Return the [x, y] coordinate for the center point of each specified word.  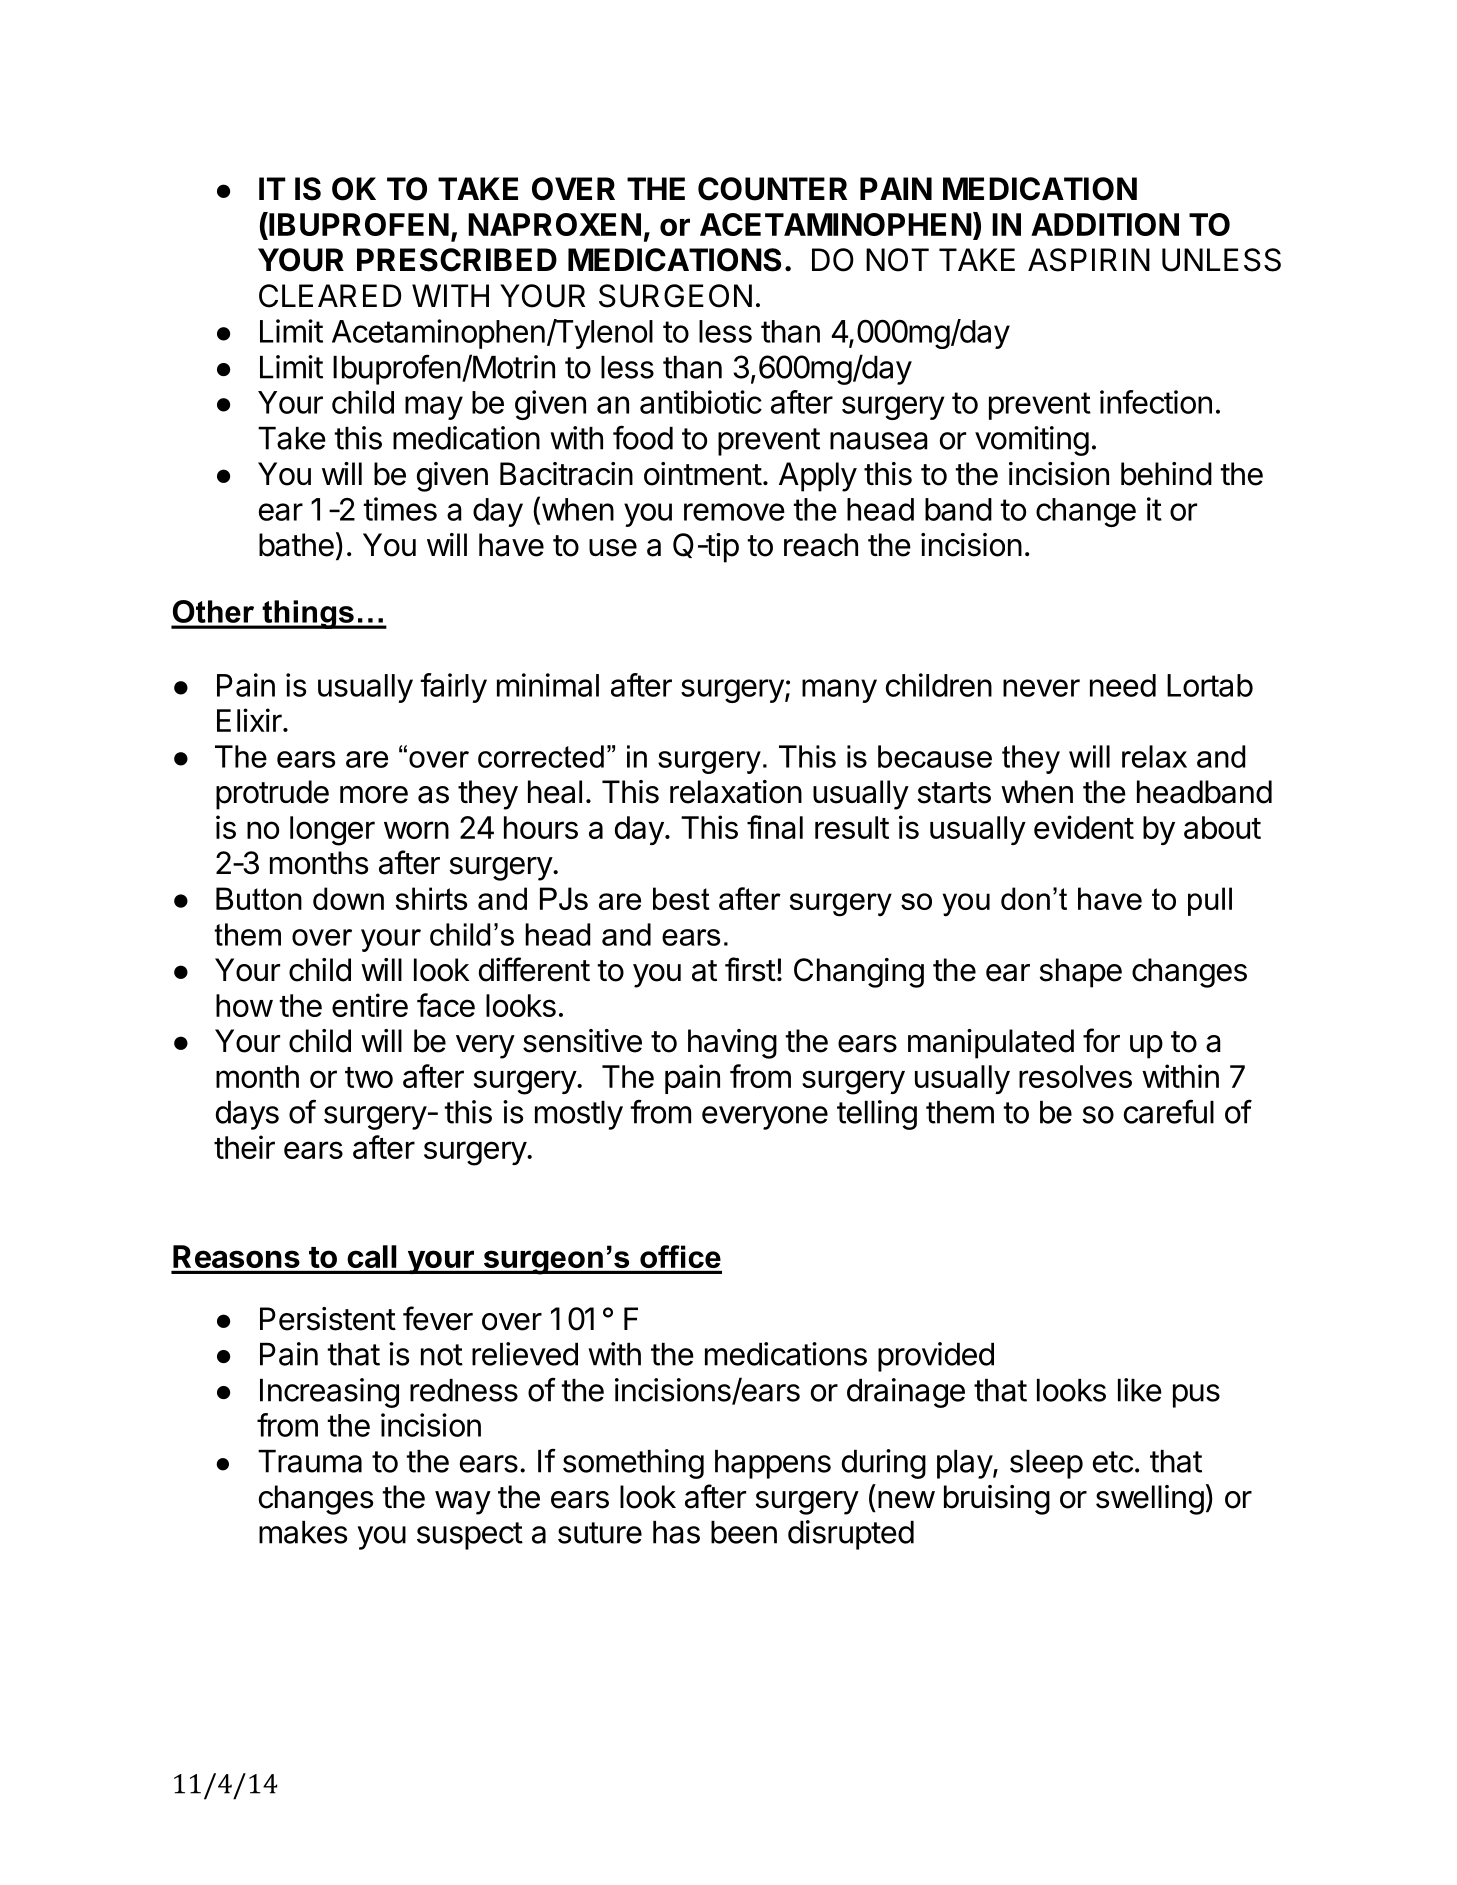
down [348, 898]
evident [1084, 827]
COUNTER [772, 189]
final [775, 827]
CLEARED [330, 296]
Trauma [310, 1461]
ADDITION [1105, 224]
